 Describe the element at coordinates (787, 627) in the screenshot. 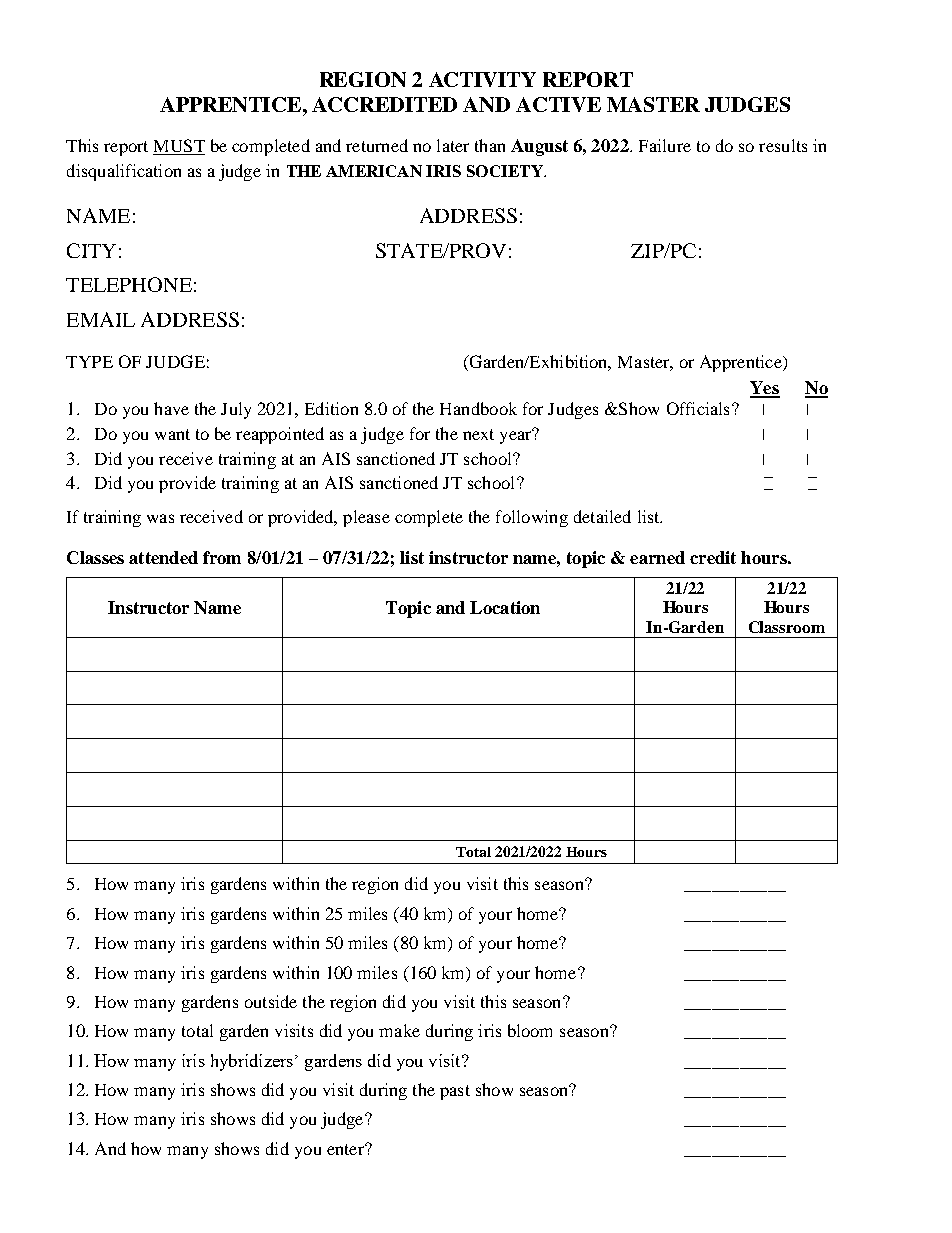

I see `Classroom` at that location.
